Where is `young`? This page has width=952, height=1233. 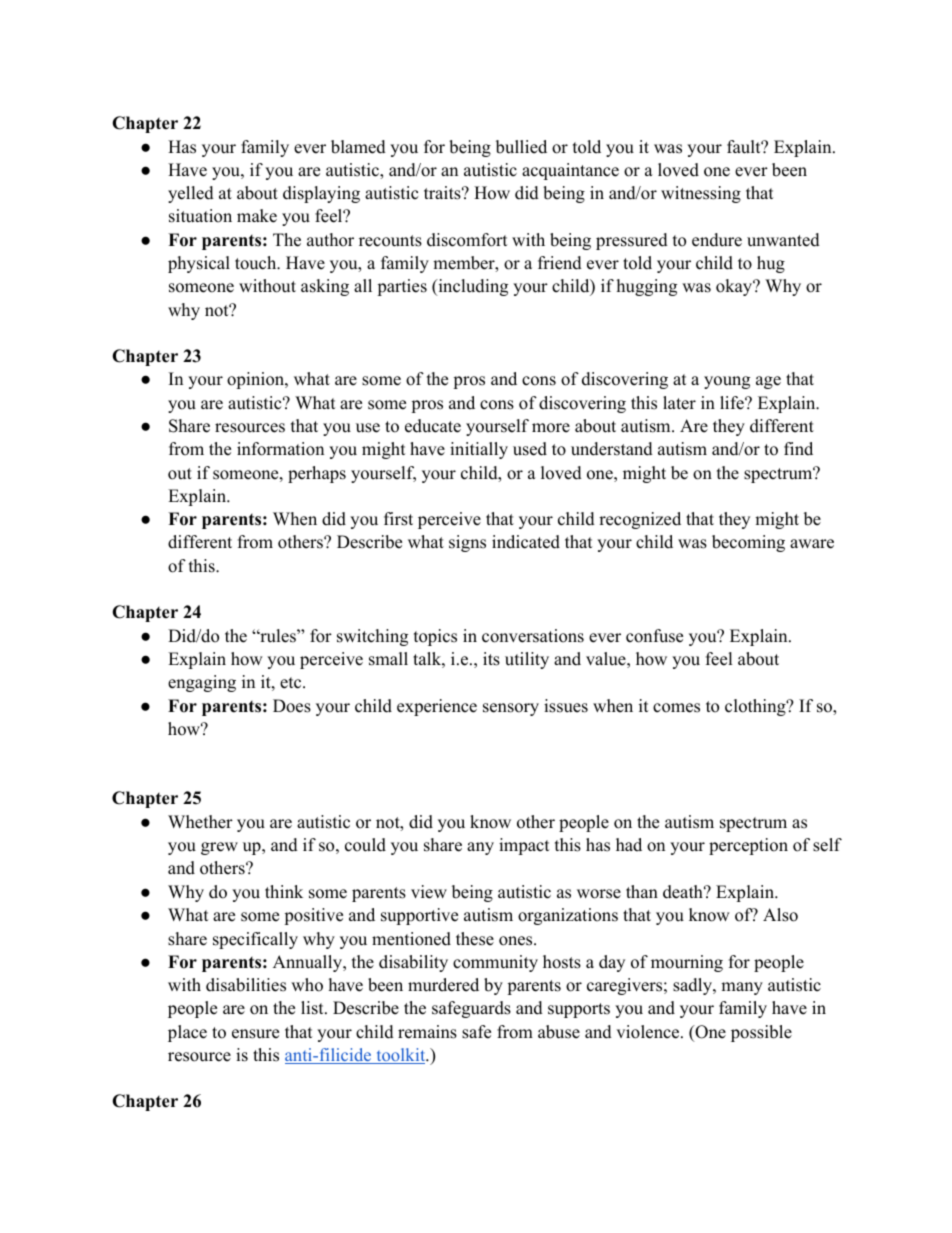 young is located at coordinates (727, 382).
